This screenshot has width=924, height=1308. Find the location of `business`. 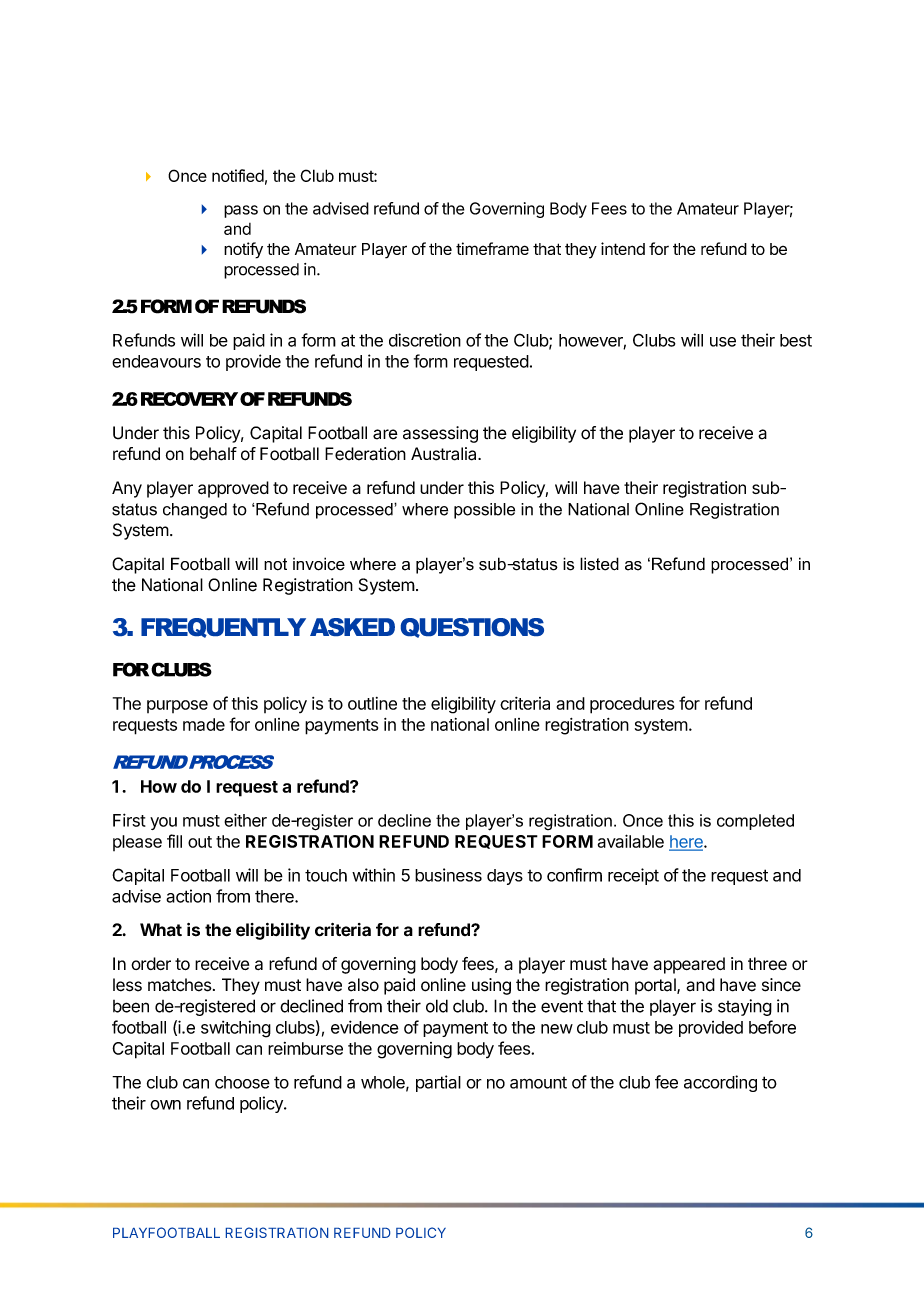

business is located at coordinates (448, 875).
